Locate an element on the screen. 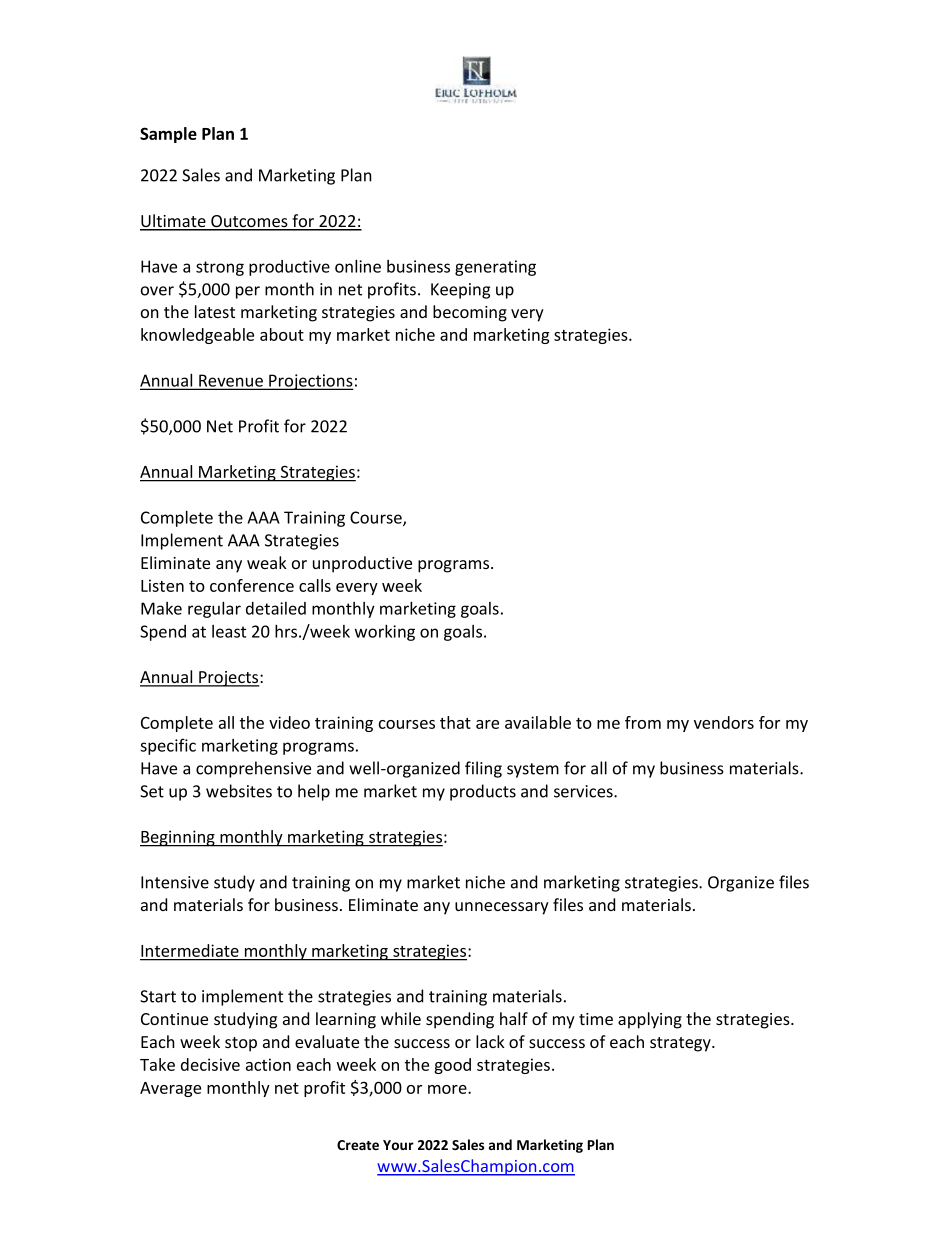  generating is located at coordinates (495, 268).
